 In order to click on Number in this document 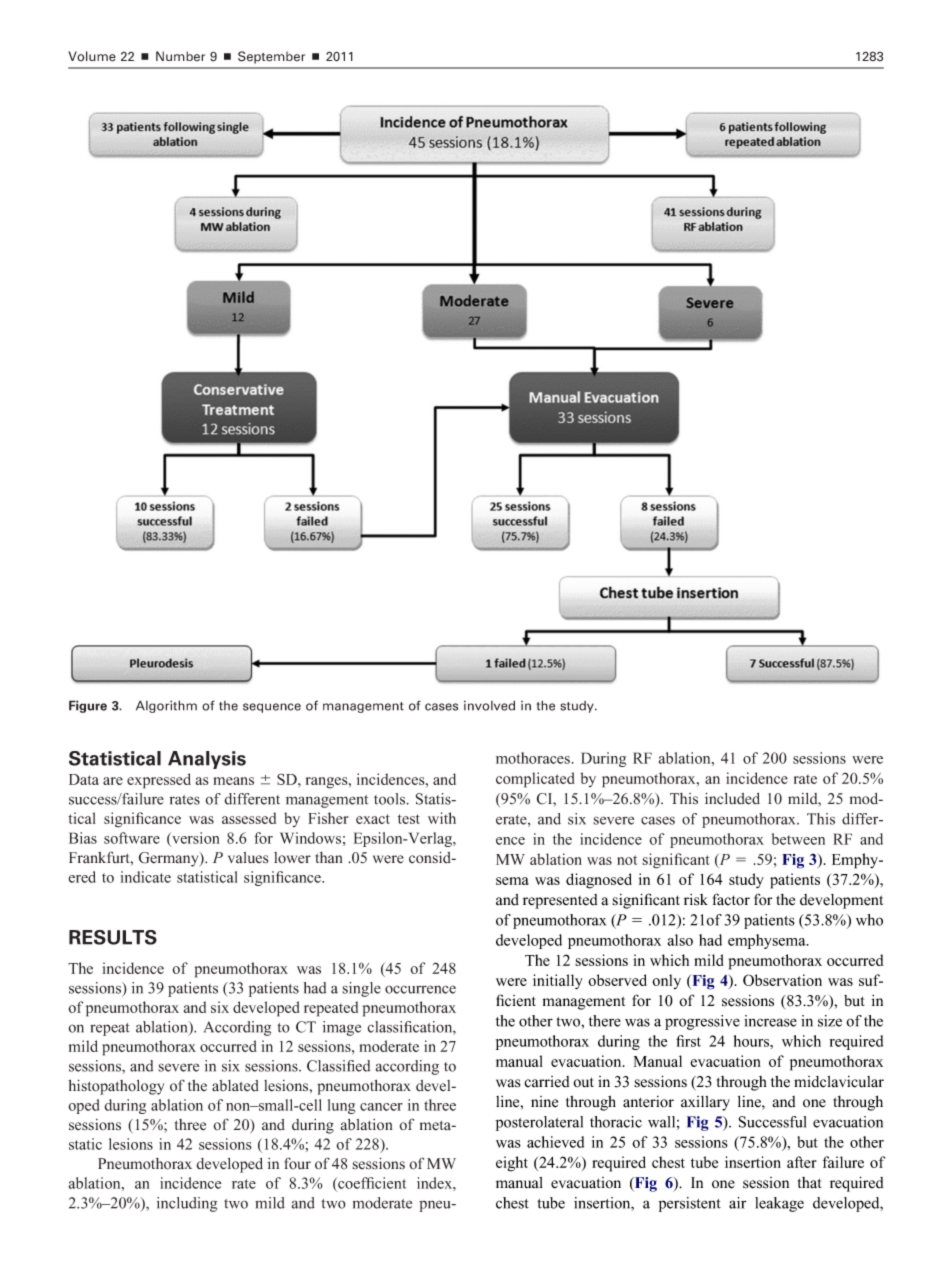, I will do `click(180, 56)`.
